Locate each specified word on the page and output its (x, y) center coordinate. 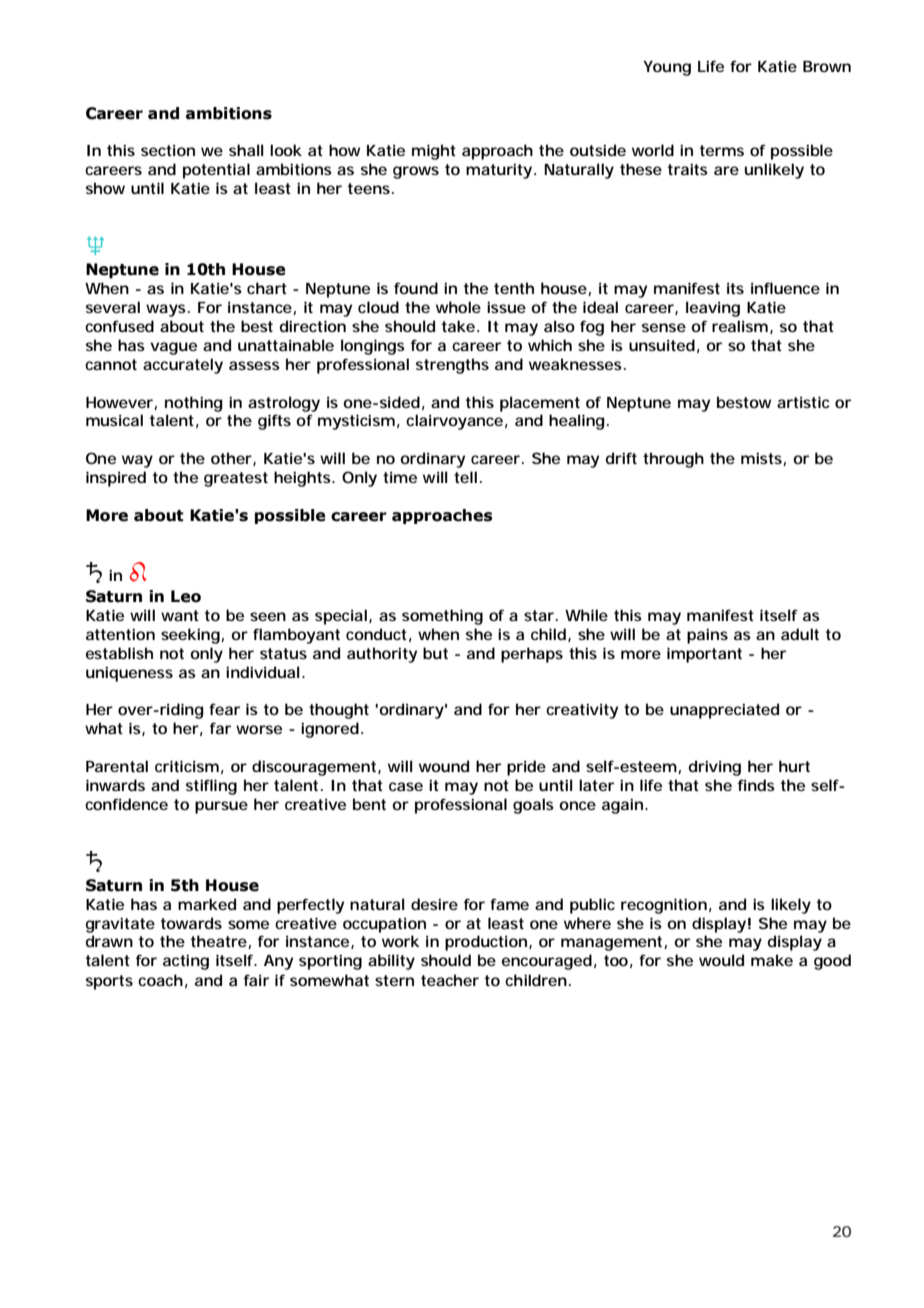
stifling (211, 787)
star (539, 615)
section (168, 150)
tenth (514, 288)
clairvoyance (454, 422)
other (232, 459)
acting (186, 962)
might (434, 152)
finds (756, 785)
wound (444, 766)
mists (762, 459)
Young (667, 68)
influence (785, 288)
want (180, 615)
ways (166, 310)
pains (707, 636)
